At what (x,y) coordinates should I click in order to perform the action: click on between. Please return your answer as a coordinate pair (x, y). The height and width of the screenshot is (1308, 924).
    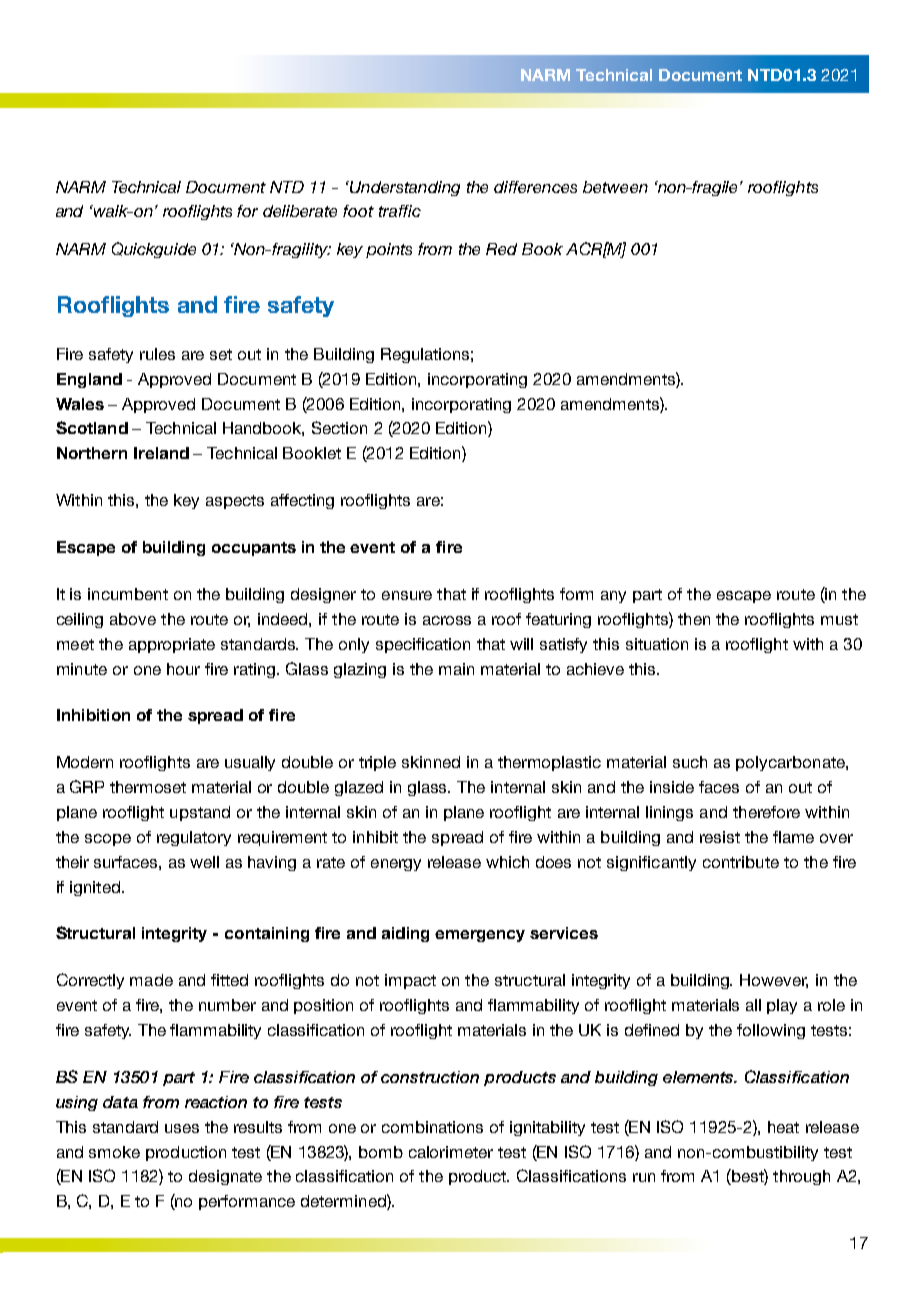
    Looking at the image, I should click on (615, 187).
